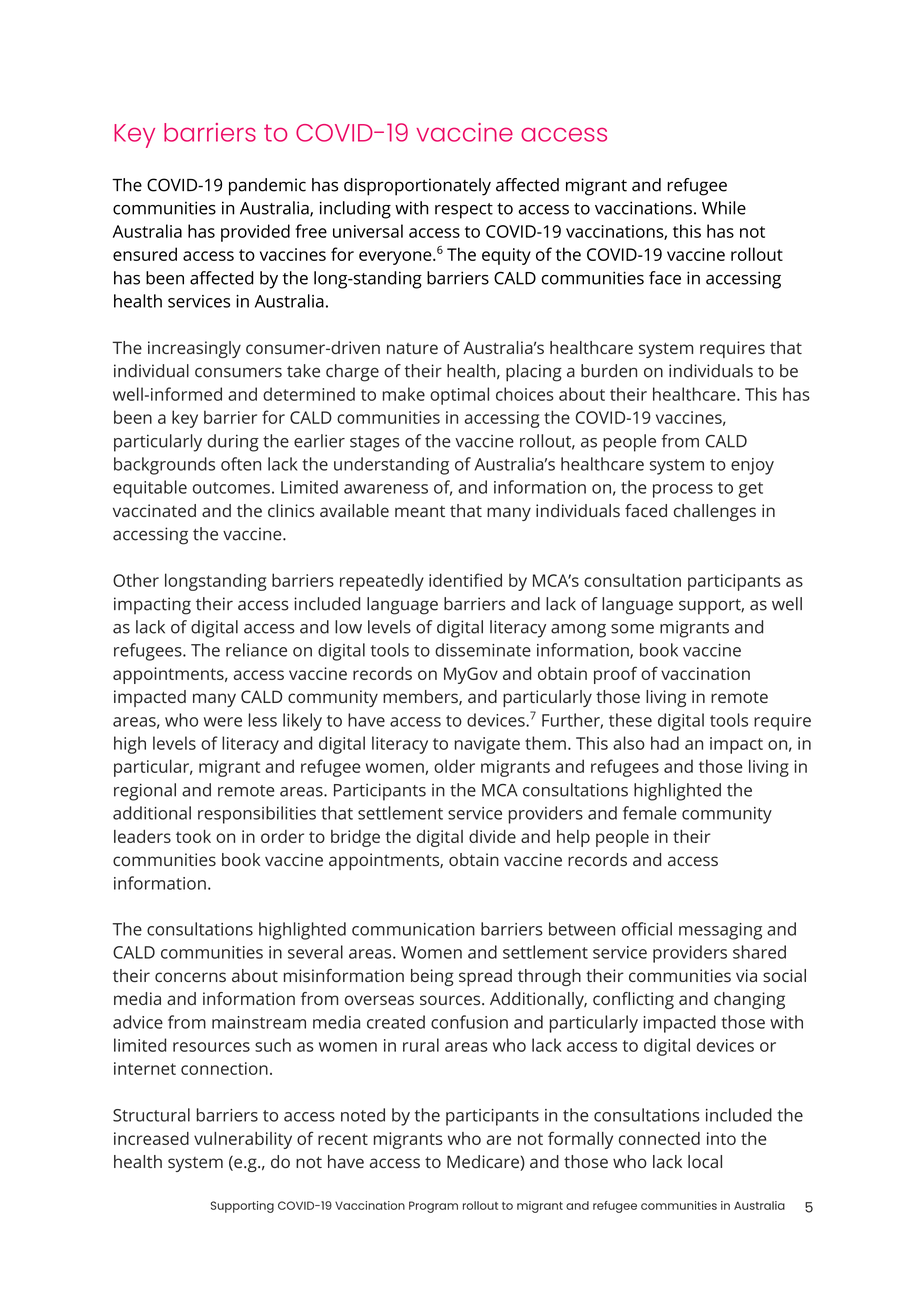 The height and width of the document is (1308, 924). What do you see at coordinates (484, 1163) in the document?
I see `Medicare` at bounding box center [484, 1163].
